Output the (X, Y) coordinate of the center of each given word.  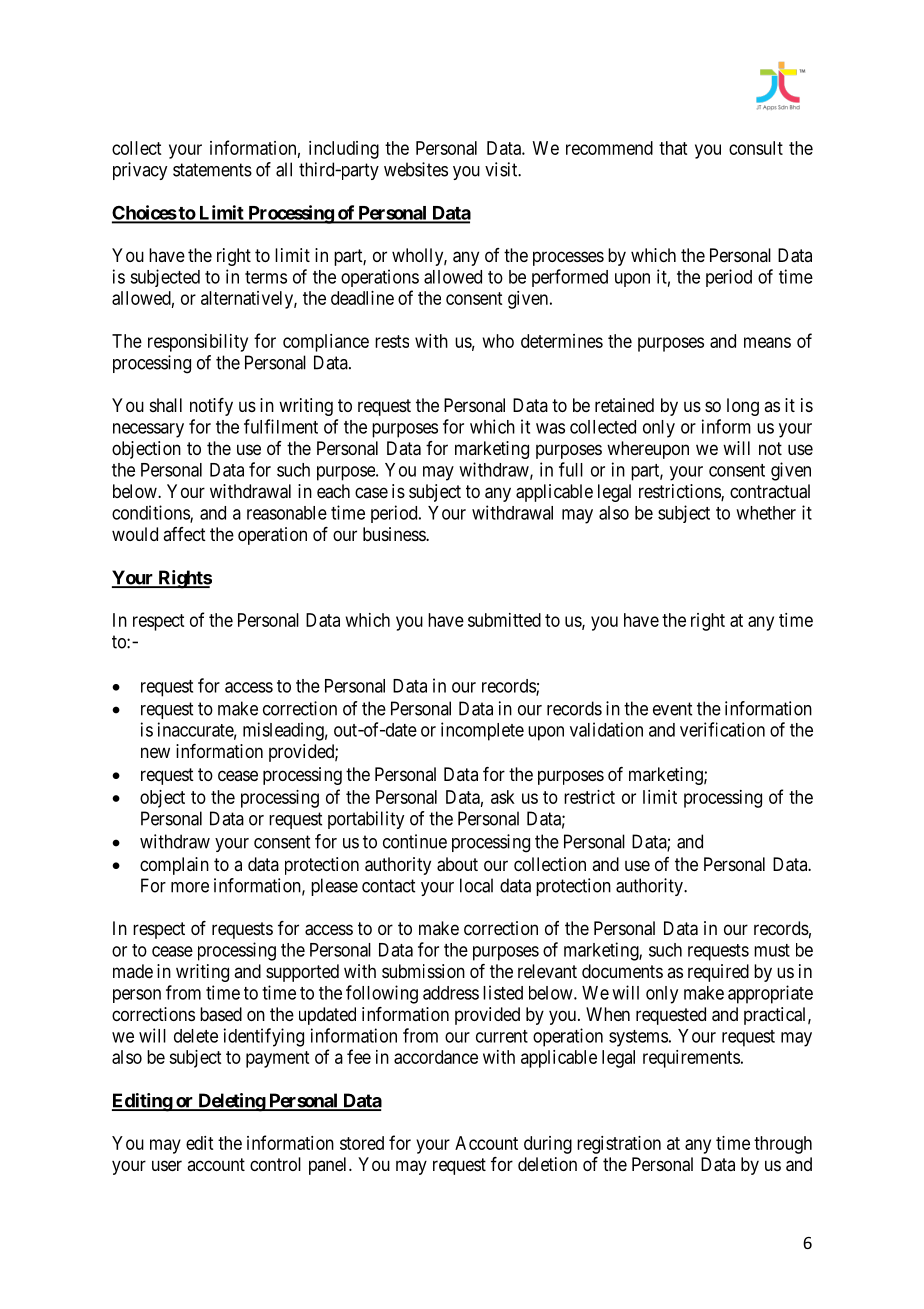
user (167, 1165)
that (673, 148)
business (395, 534)
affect (184, 534)
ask (503, 797)
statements (212, 170)
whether (766, 513)
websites (416, 169)
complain (174, 866)
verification (722, 729)
